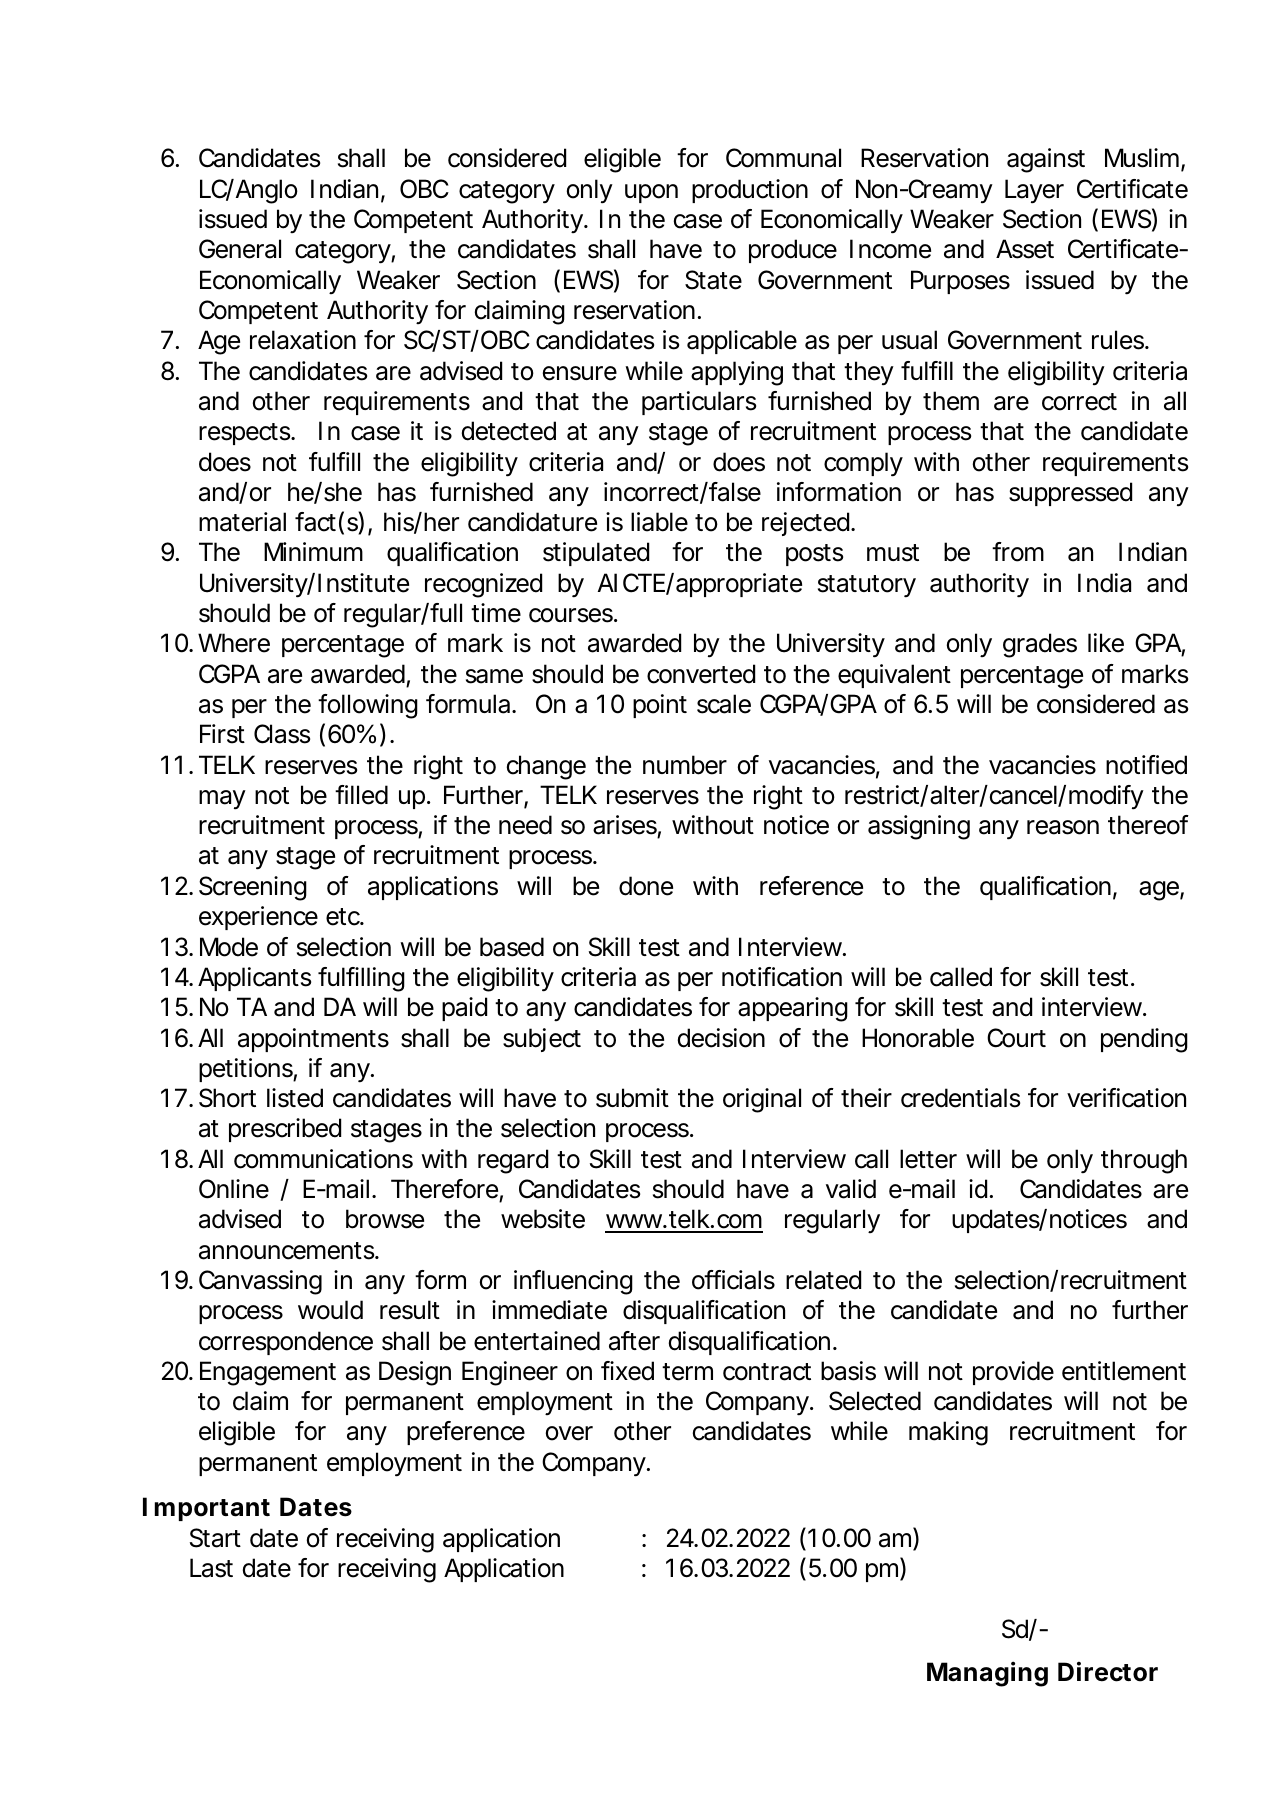  What do you see at coordinates (1034, 191) in the page?
I see `Layer` at bounding box center [1034, 191].
